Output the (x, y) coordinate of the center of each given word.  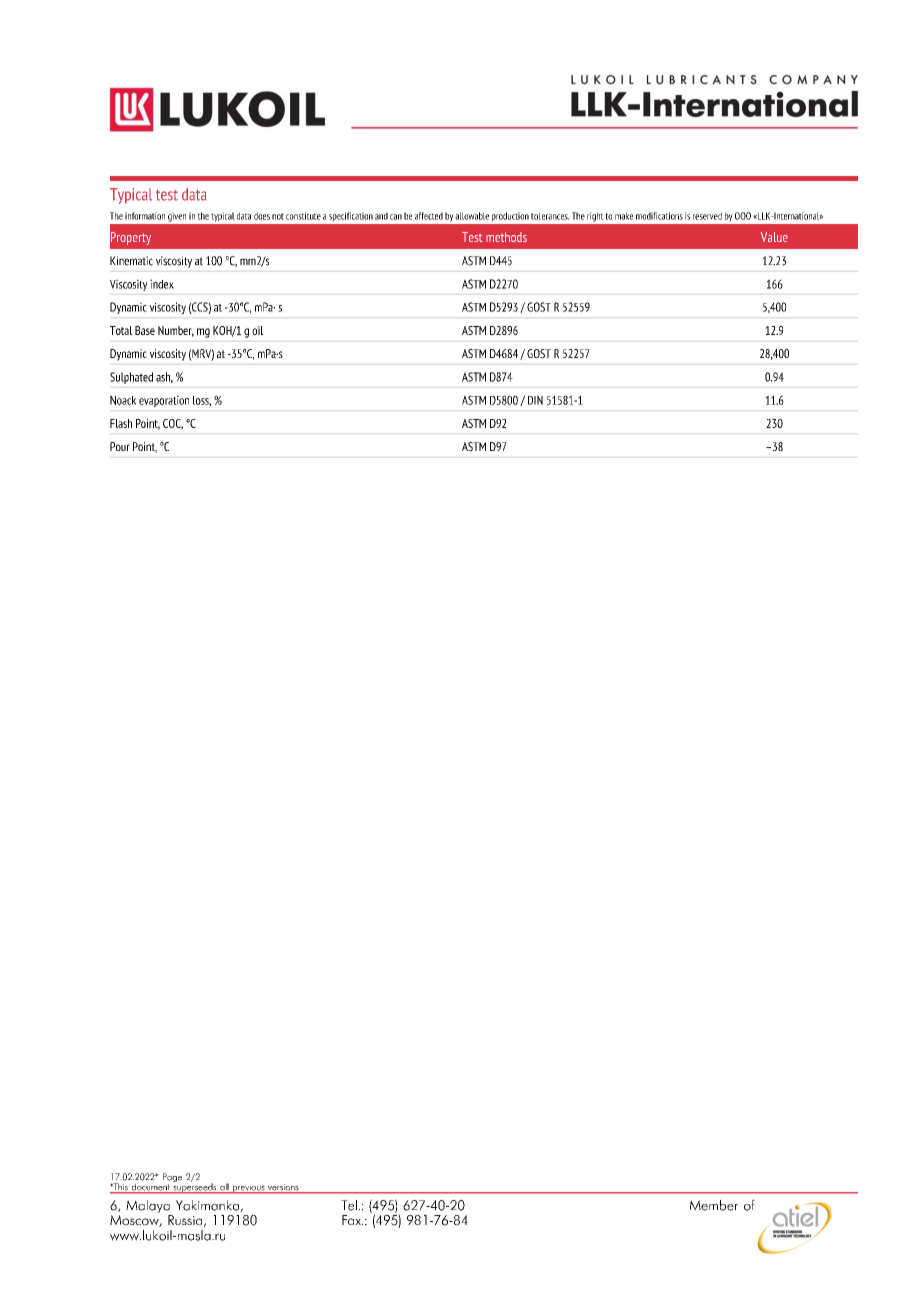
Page (172, 1179)
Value (774, 237)
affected (429, 216)
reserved (707, 216)
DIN (535, 400)
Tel (349, 1205)
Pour (120, 446)
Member (714, 1205)
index (162, 284)
